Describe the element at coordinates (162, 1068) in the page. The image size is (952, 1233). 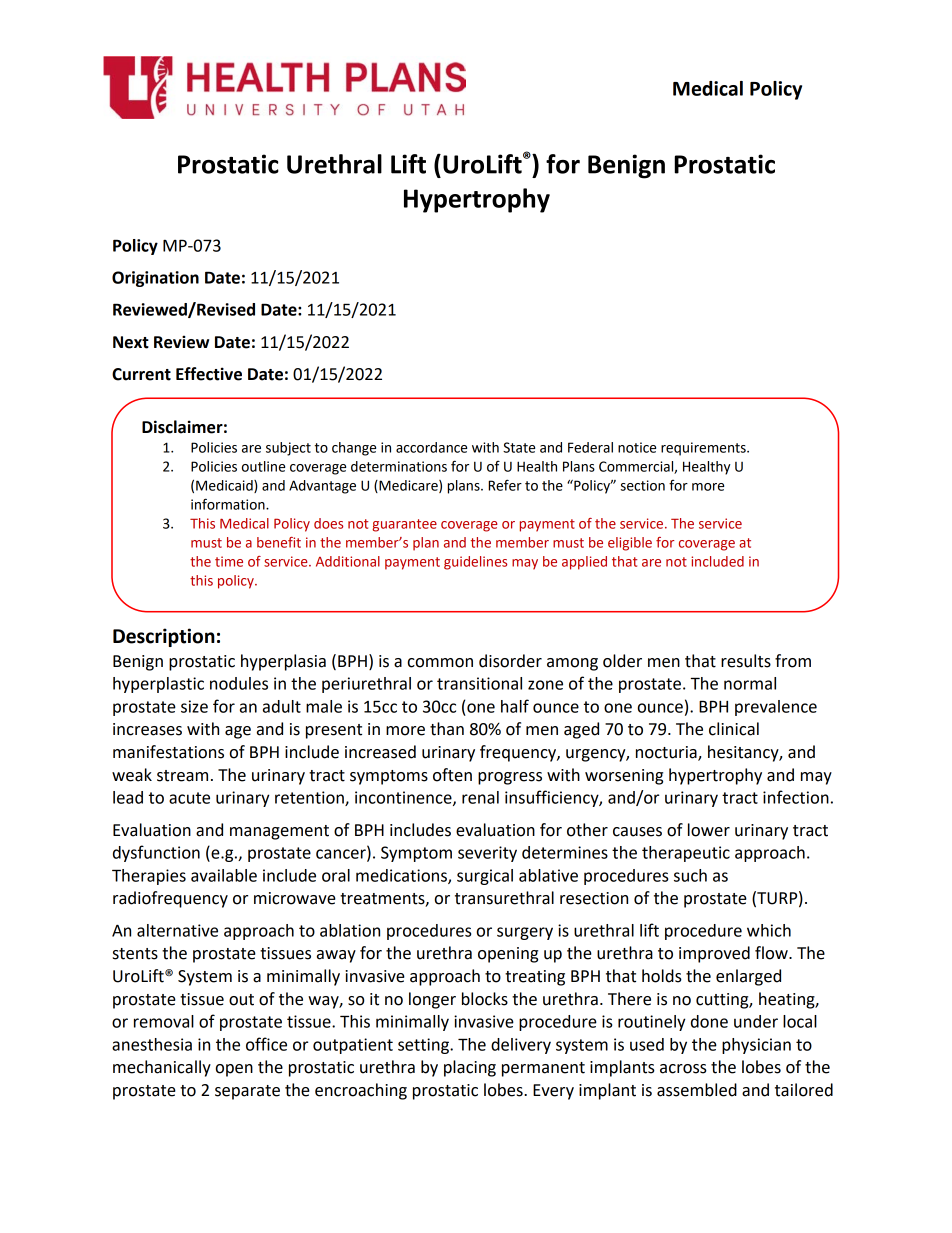
I see `mechanically` at that location.
